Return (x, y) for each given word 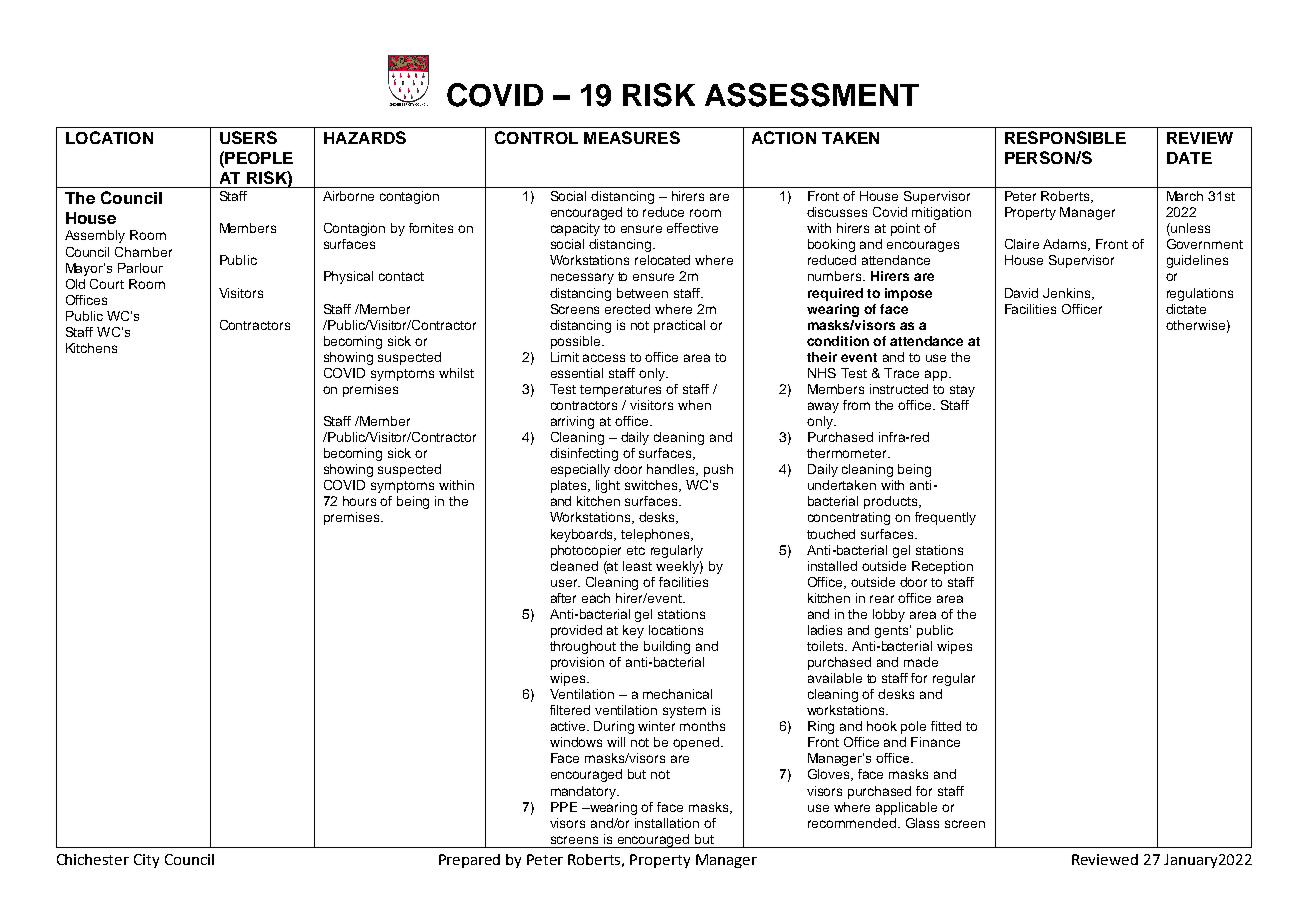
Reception (942, 567)
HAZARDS (365, 137)
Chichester (93, 859)
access (604, 358)
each (596, 598)
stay (962, 391)
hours (359, 501)
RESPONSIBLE (1065, 137)
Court (107, 284)
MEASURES (632, 137)
